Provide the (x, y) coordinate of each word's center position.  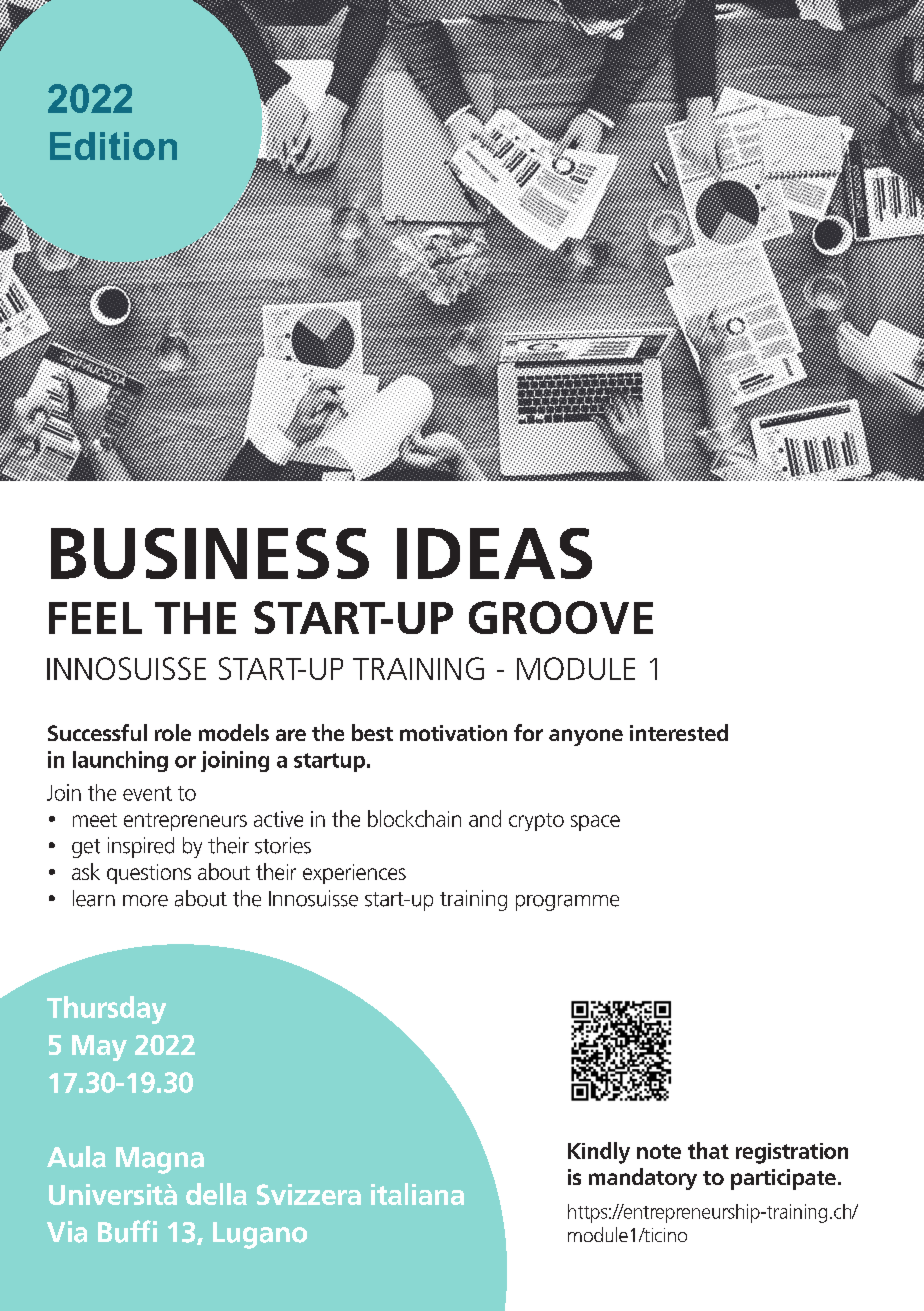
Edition (113, 146)
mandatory (643, 1179)
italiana (417, 1194)
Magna (160, 1160)
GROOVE (561, 617)
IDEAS (494, 553)
